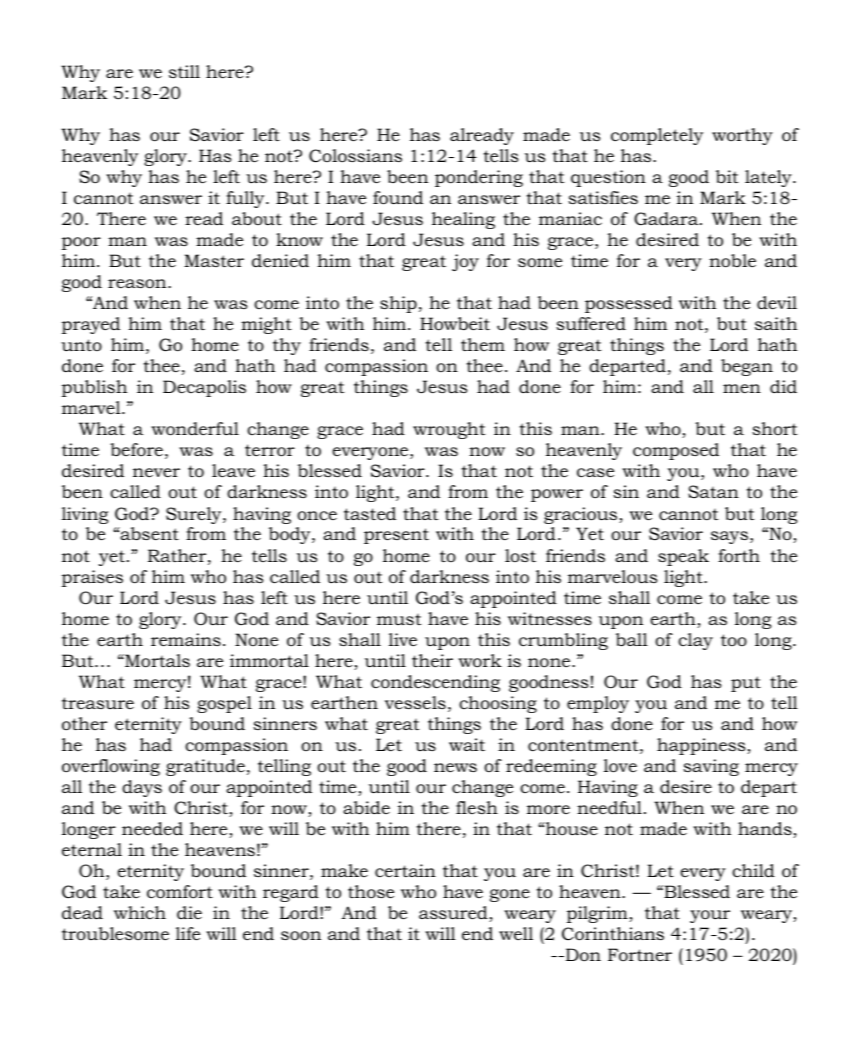 This screenshot has height=1044, width=859. What do you see at coordinates (396, 536) in the screenshot?
I see `present` at bounding box center [396, 536].
